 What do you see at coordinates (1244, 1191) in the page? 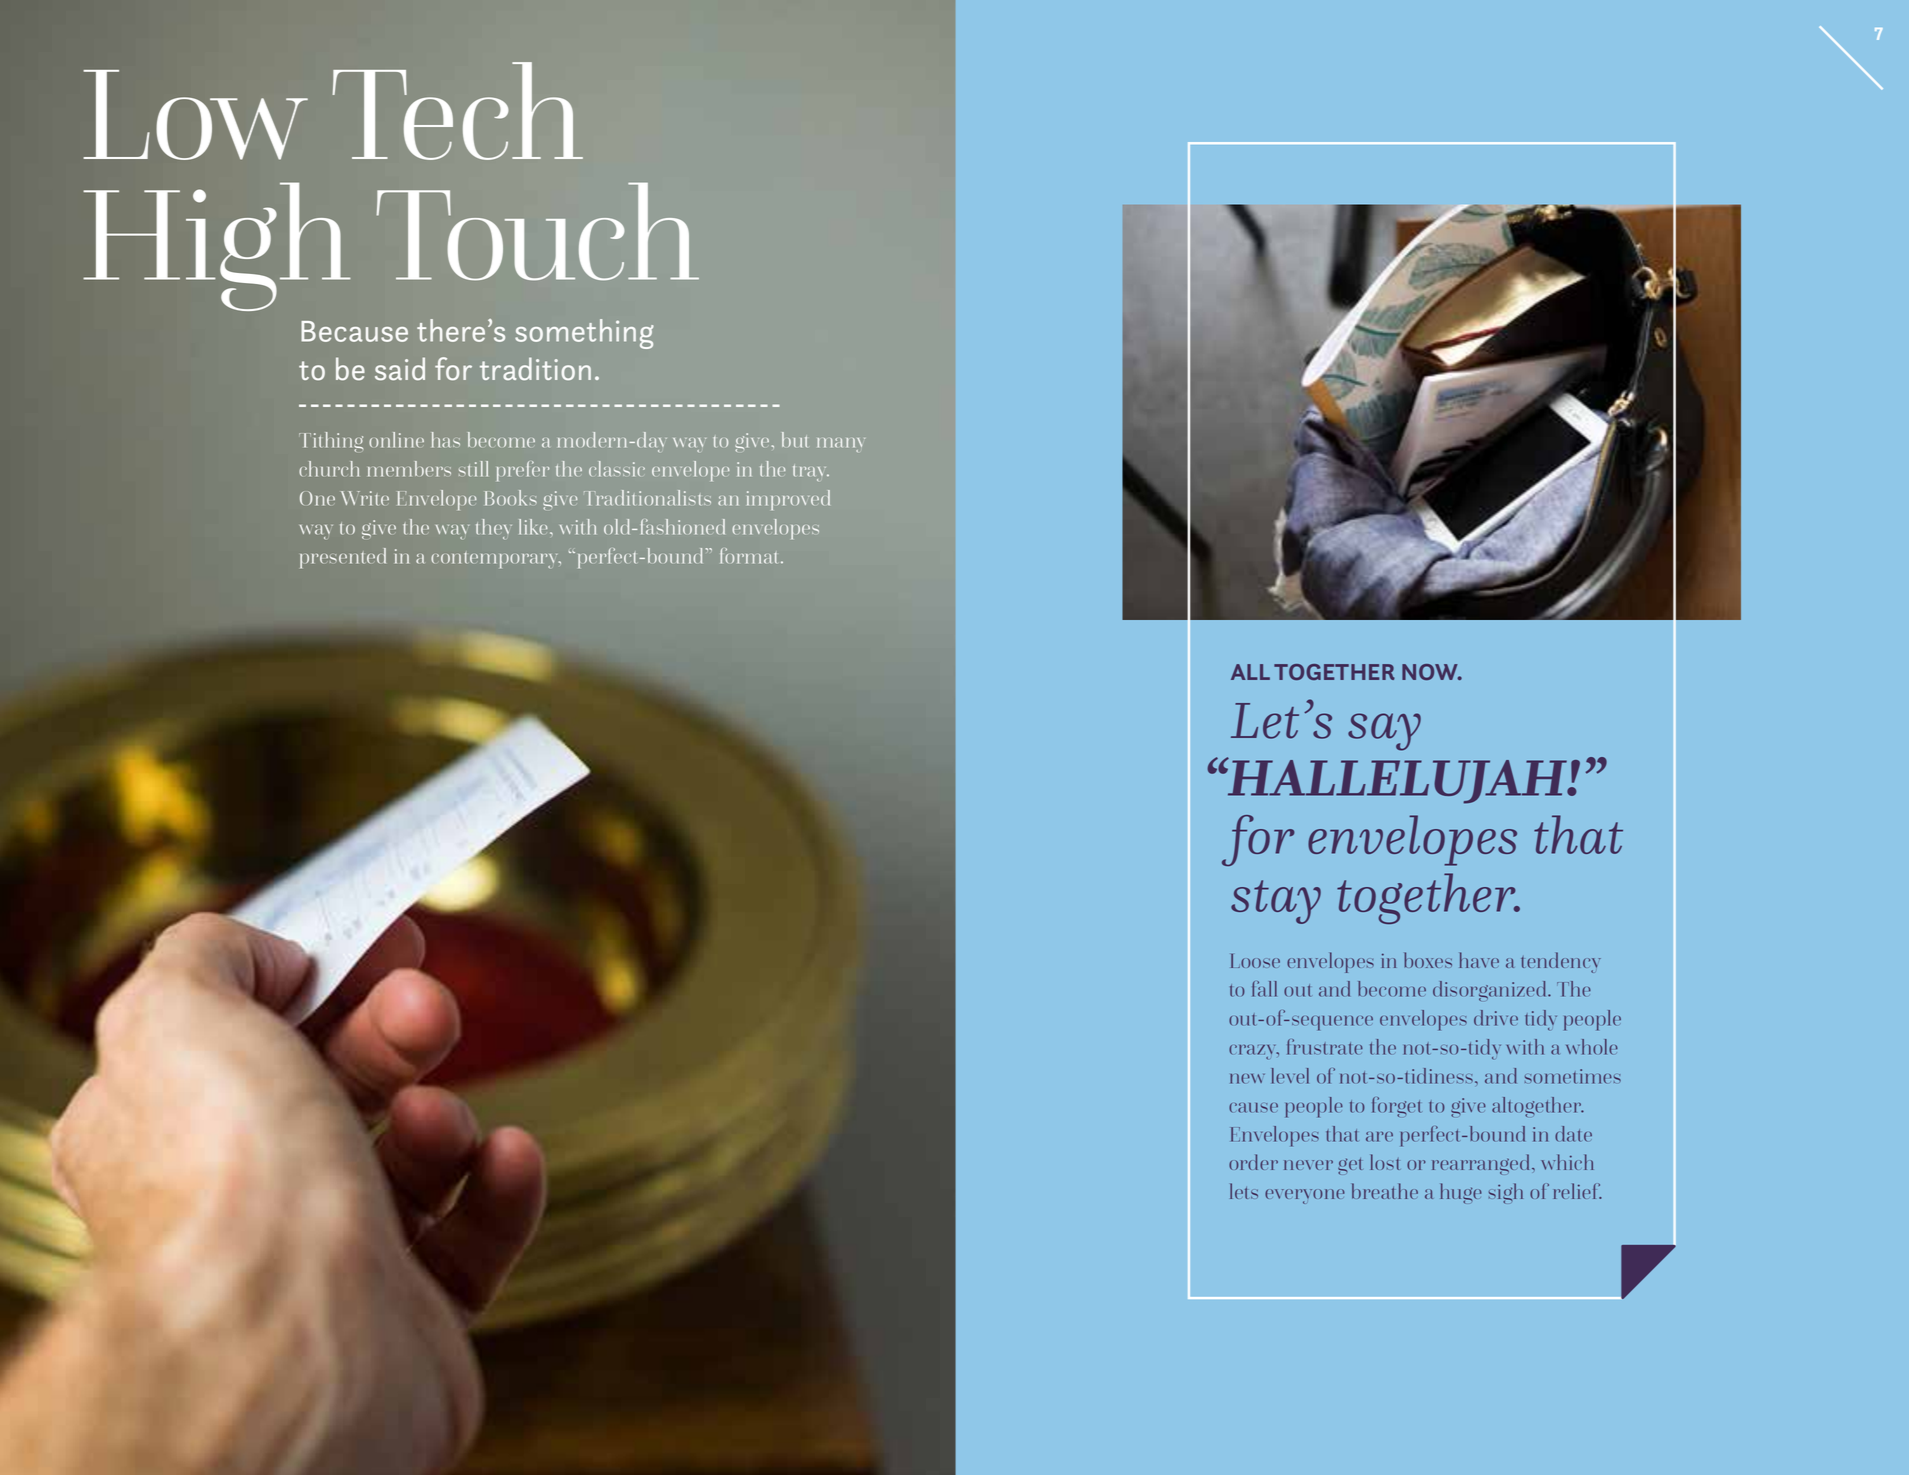
I see `lets` at bounding box center [1244, 1191].
